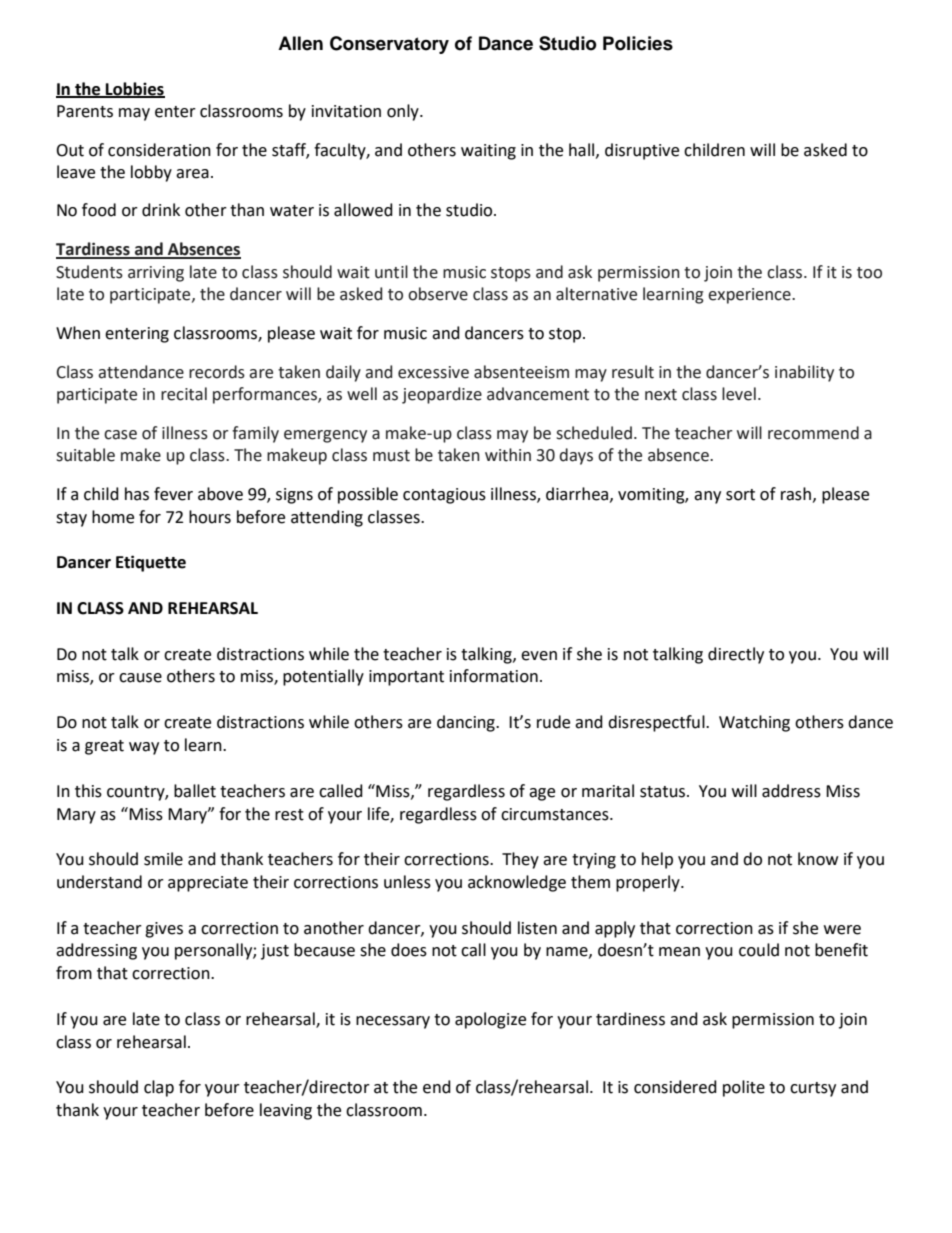 Image resolution: width=952 pixels, height=1233 pixels. What do you see at coordinates (638, 43) in the screenshot?
I see `Policies` at bounding box center [638, 43].
